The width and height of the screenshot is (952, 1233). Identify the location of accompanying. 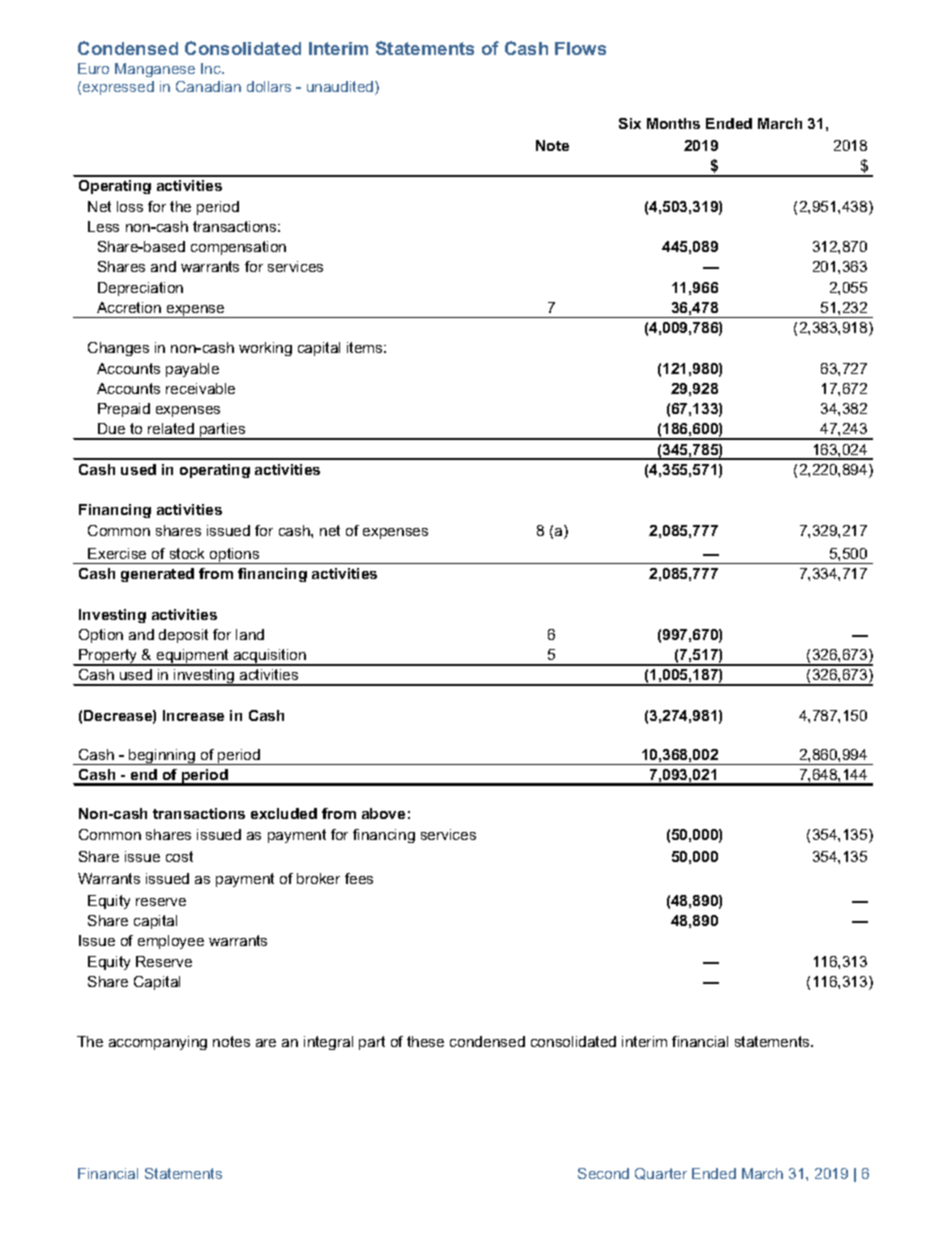
(158, 1043).
